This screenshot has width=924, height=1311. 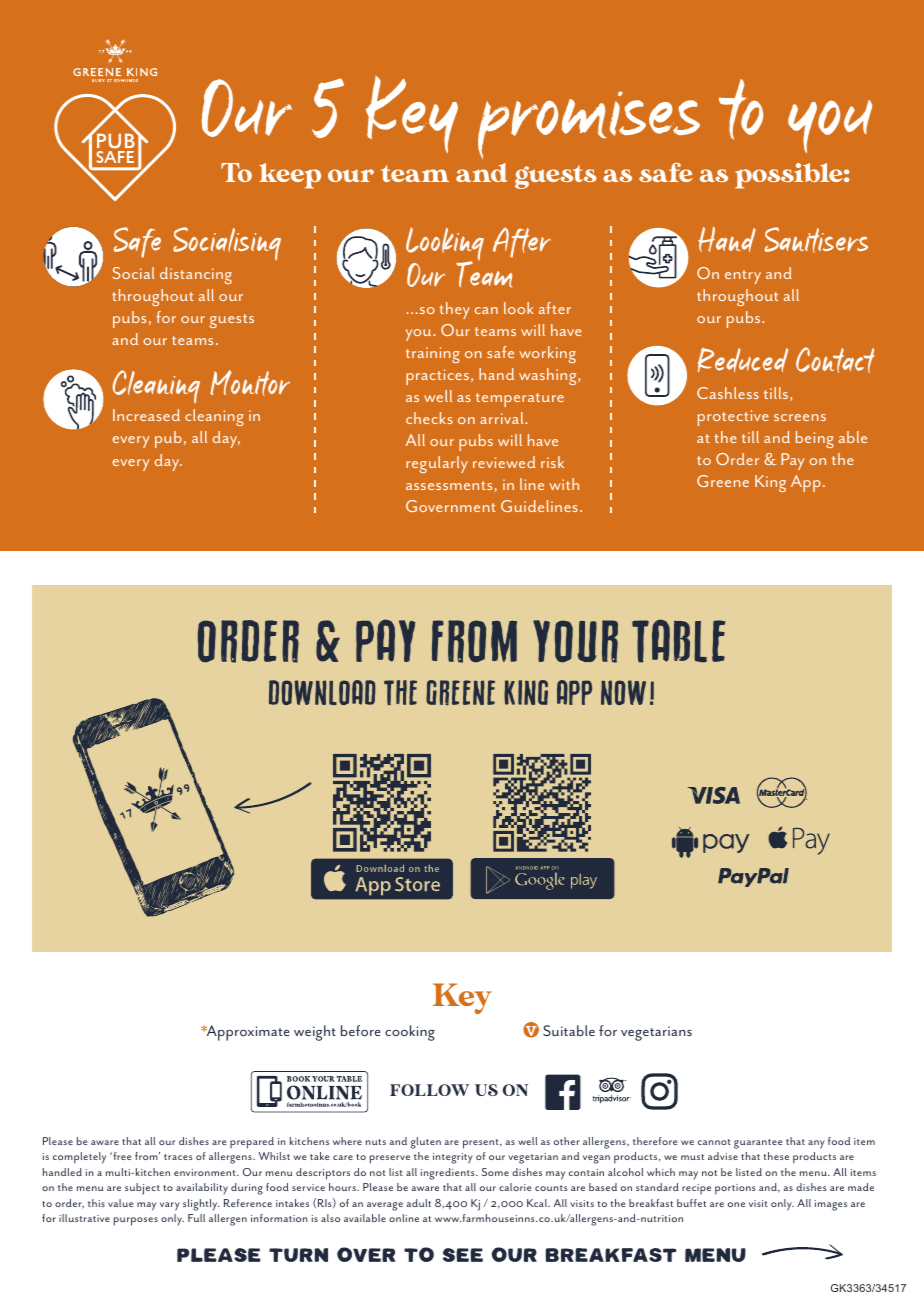 What do you see at coordinates (589, 125) in the screenshot?
I see `promises` at bounding box center [589, 125].
